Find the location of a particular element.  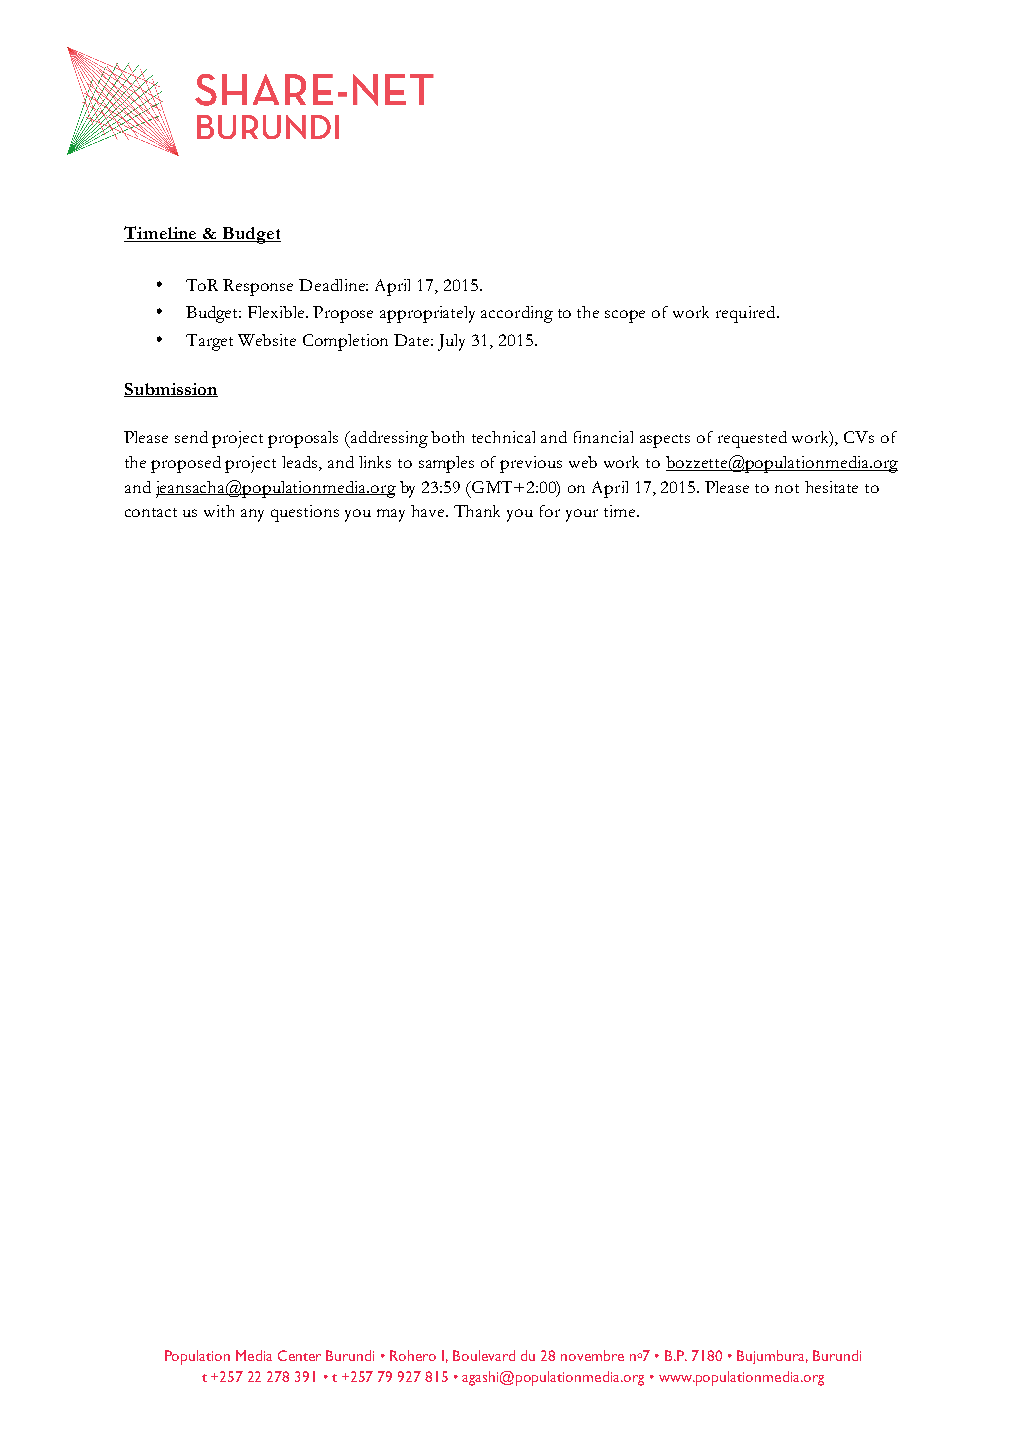

Center is located at coordinates (299, 1355).
